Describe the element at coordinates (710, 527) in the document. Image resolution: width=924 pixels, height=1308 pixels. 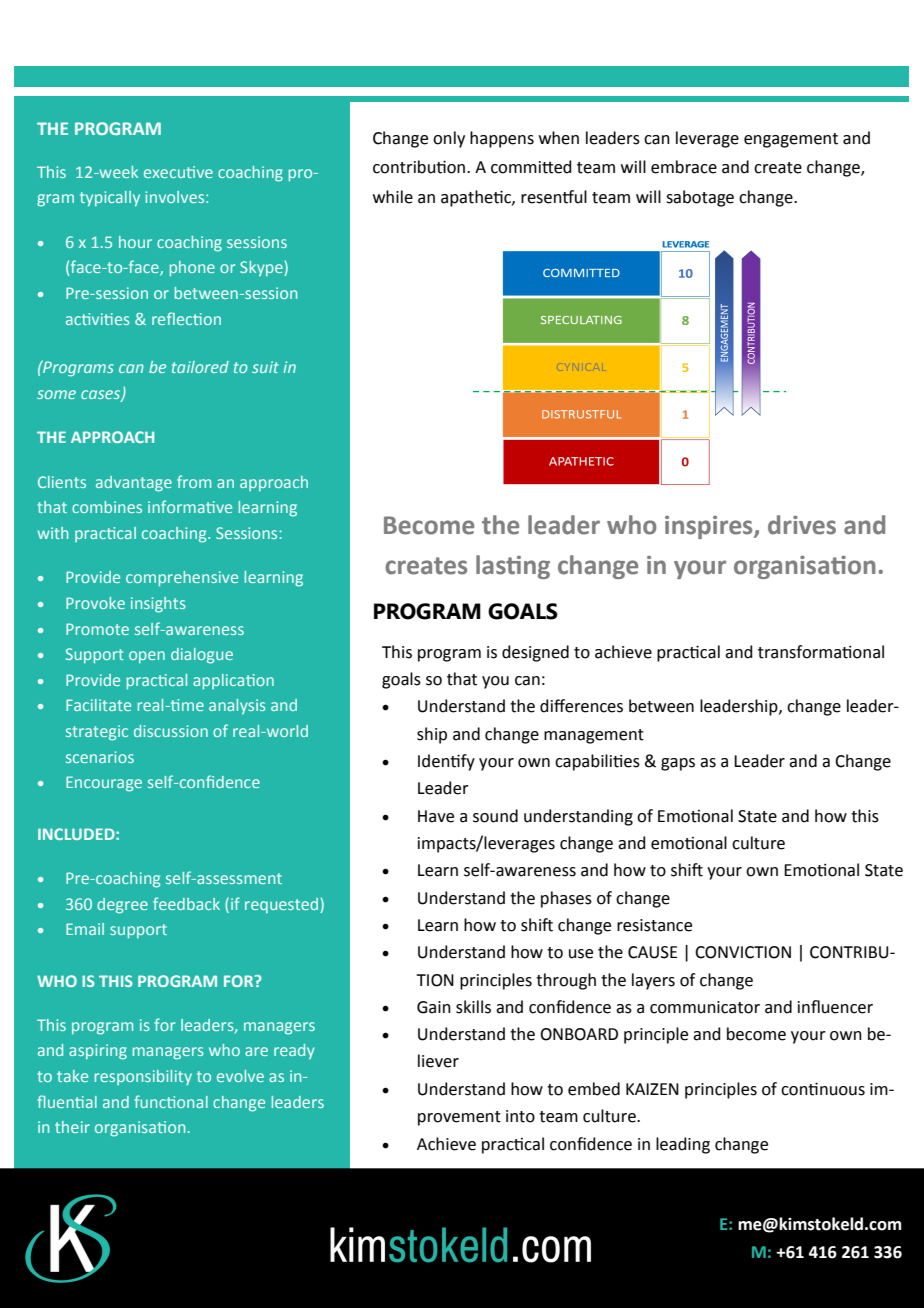
I see `inspires` at that location.
